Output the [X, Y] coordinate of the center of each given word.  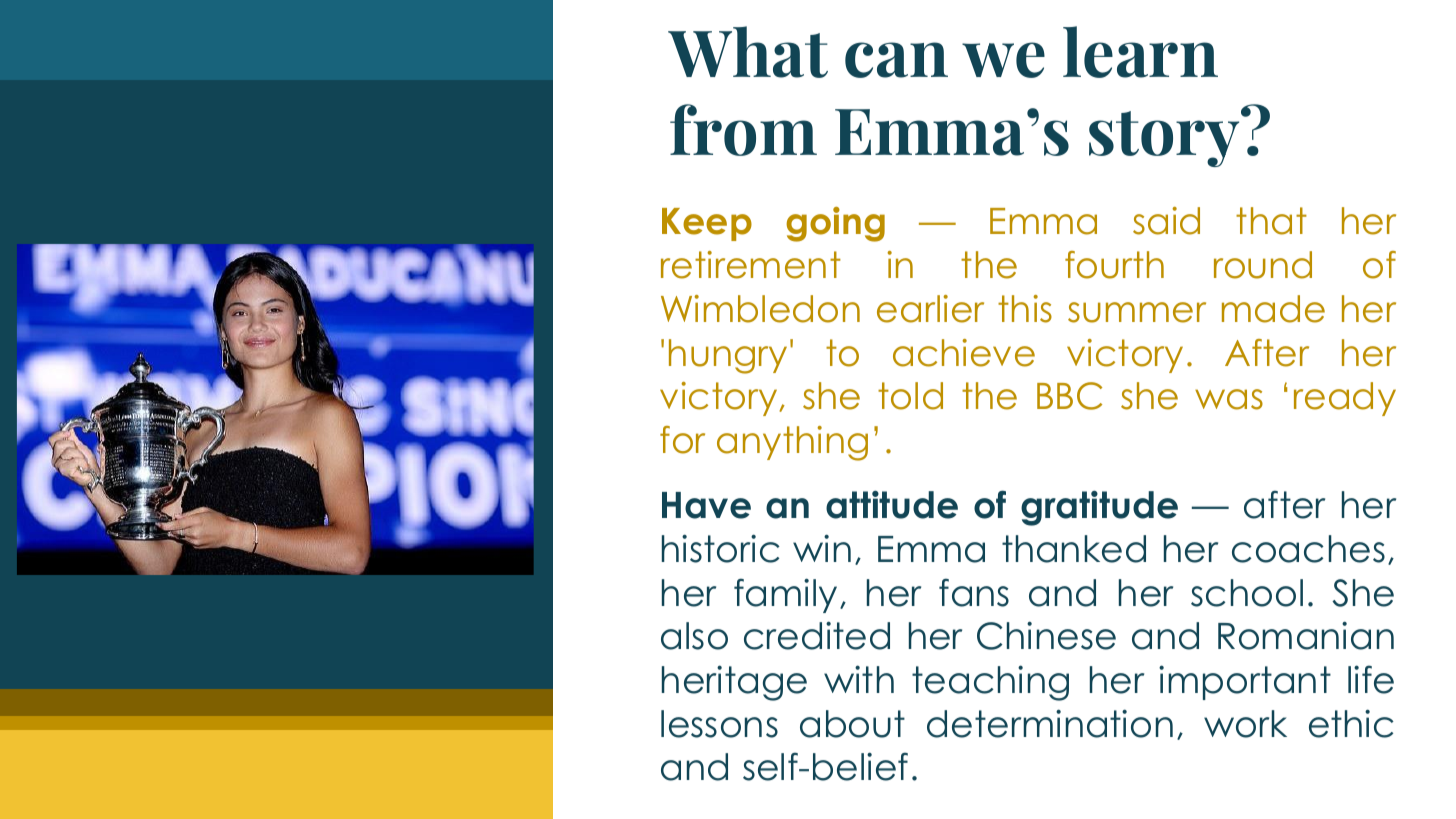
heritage [734, 683]
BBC [1069, 396]
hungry [728, 356]
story [1165, 138]
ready [1345, 399]
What [748, 52]
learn [1140, 52]
